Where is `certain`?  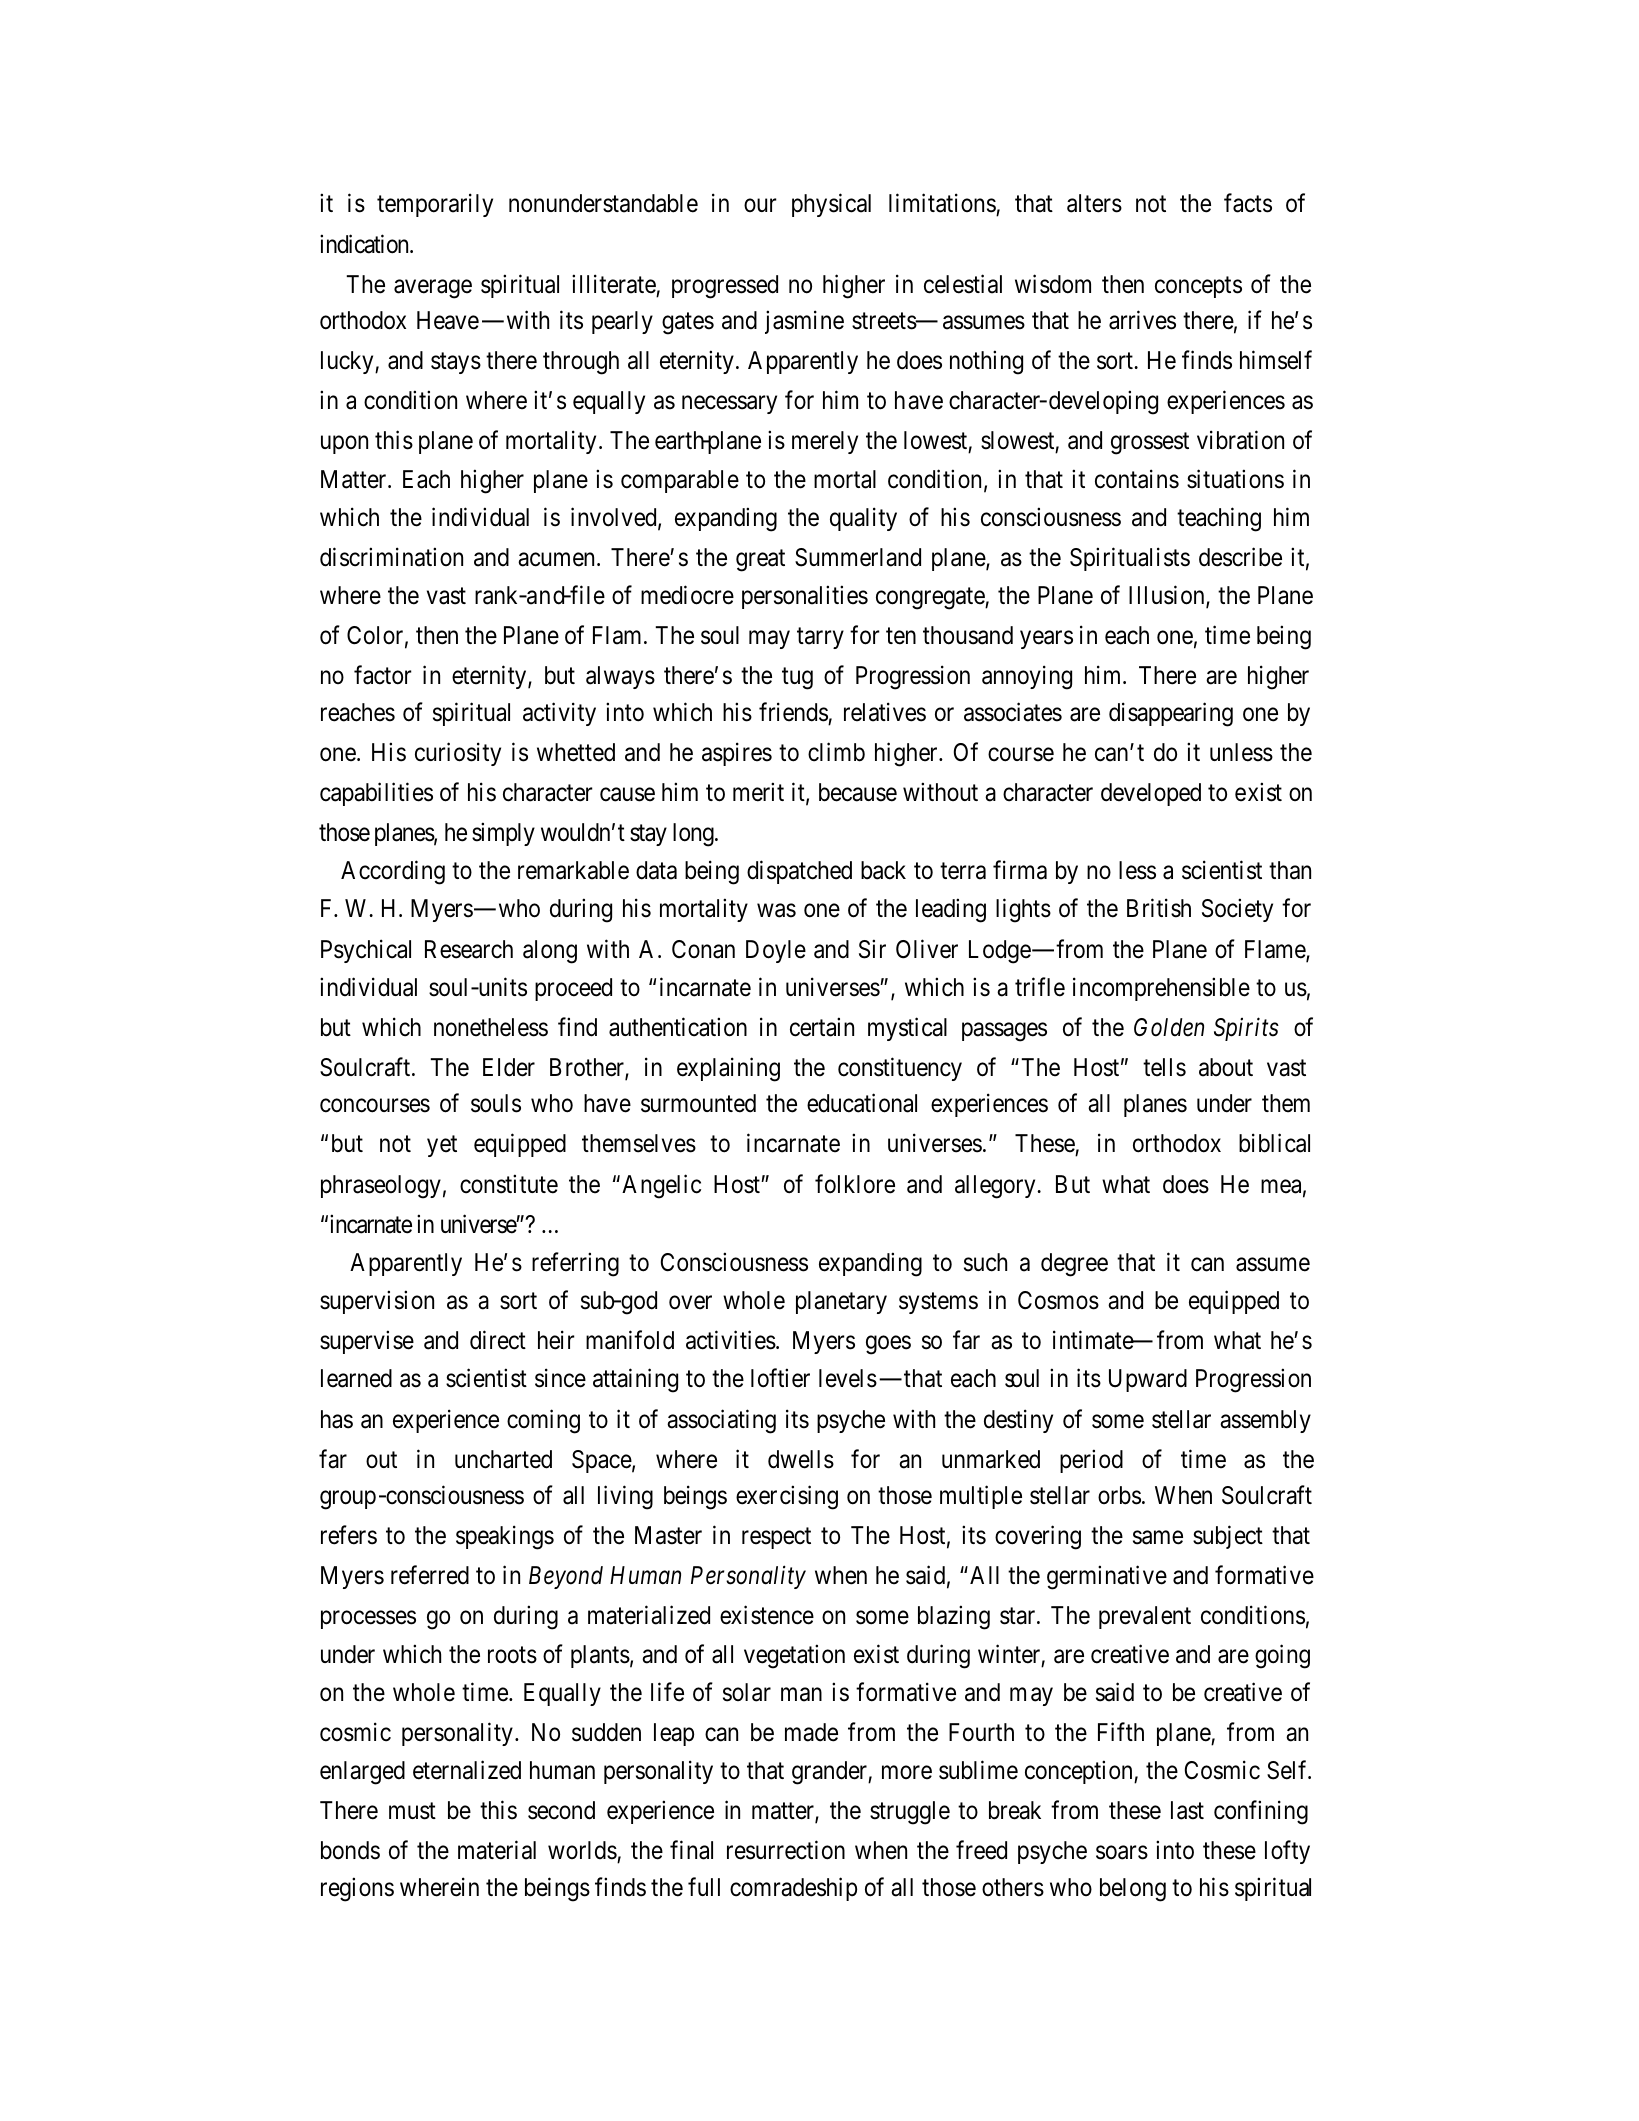
certain is located at coordinates (822, 1027).
